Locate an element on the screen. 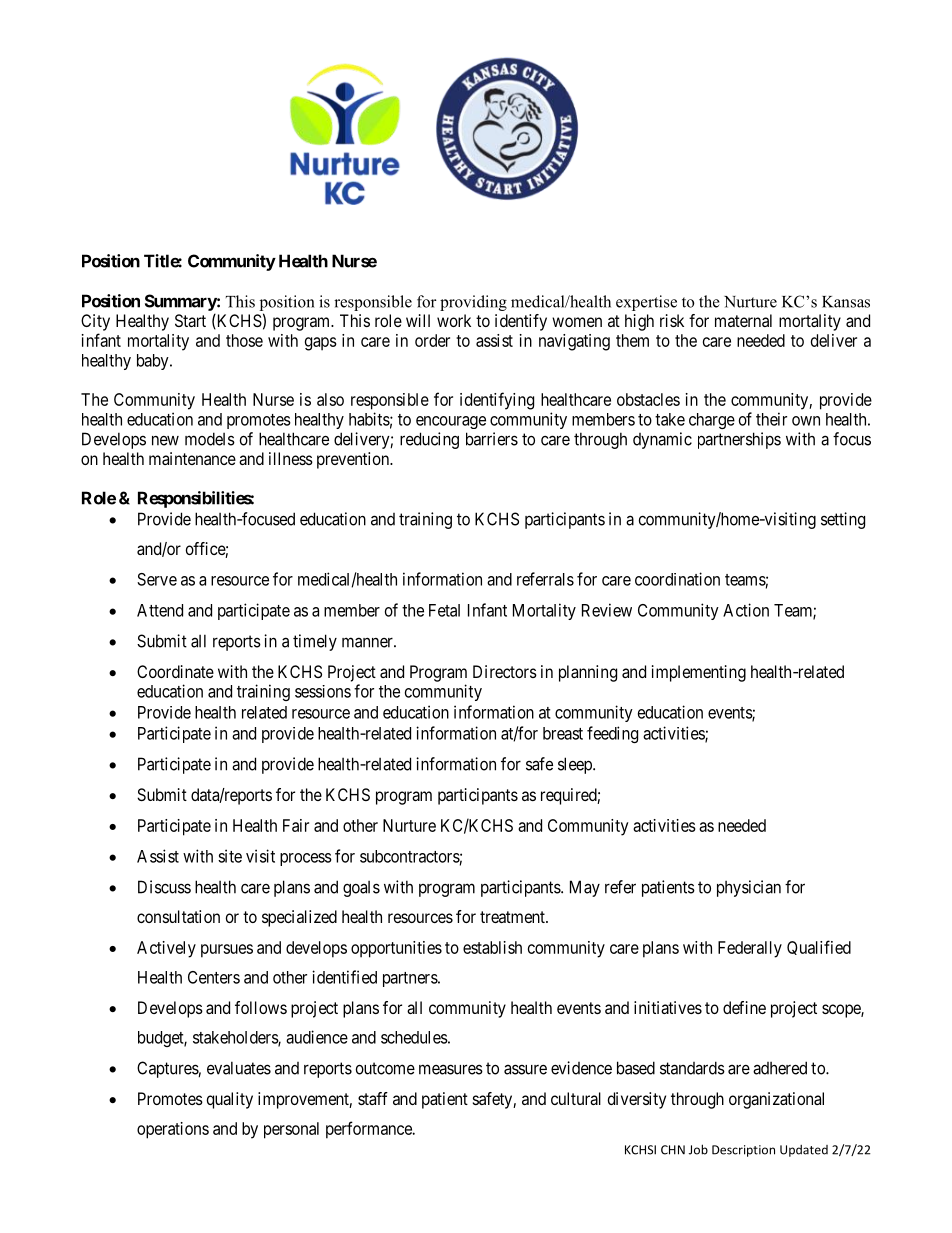 The image size is (952, 1233). work is located at coordinates (454, 320).
